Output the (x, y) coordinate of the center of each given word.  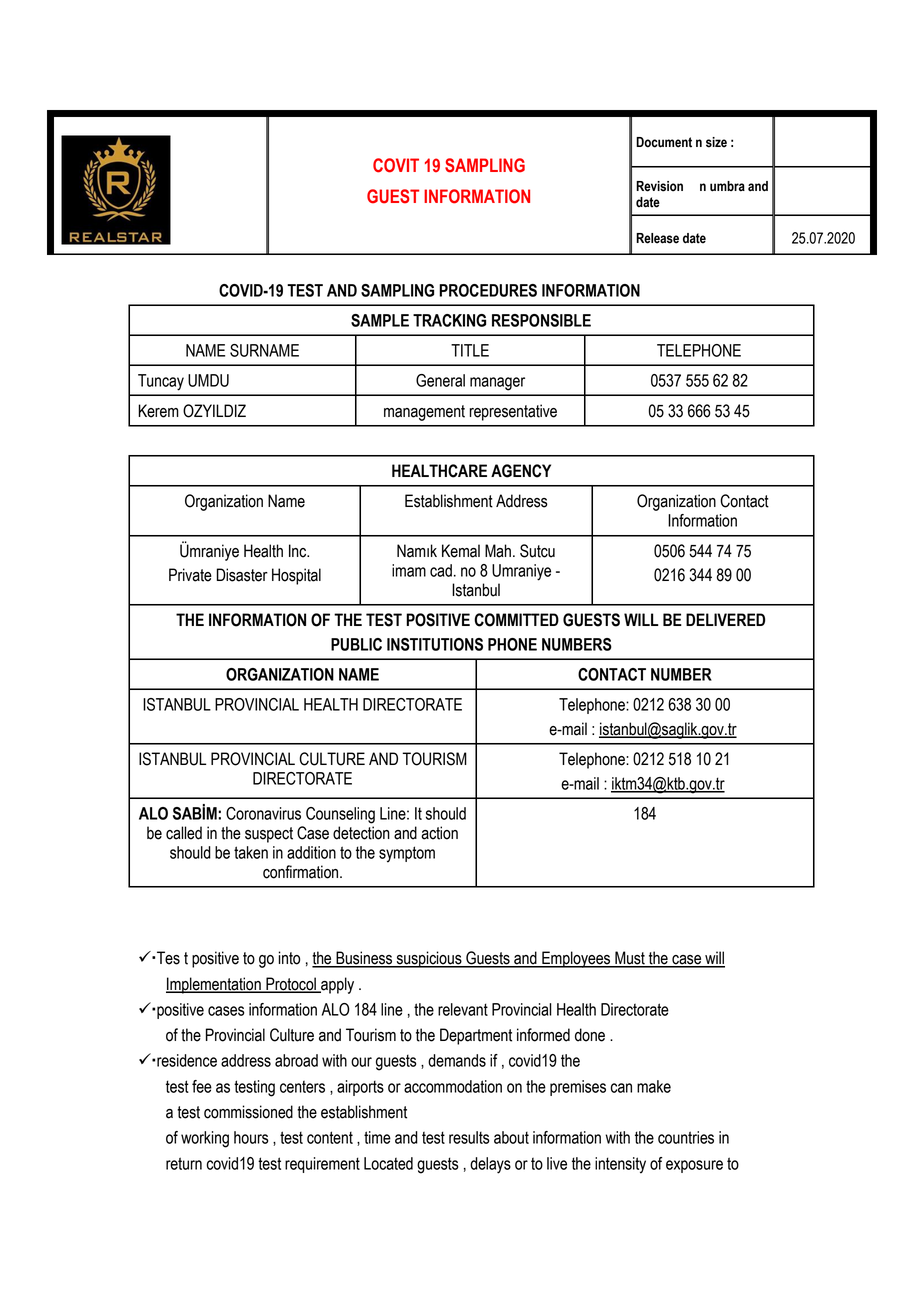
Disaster (242, 575)
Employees (576, 959)
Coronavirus (263, 813)
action (439, 833)
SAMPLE (380, 320)
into (289, 958)
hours (251, 1137)
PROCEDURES (488, 290)
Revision (659, 186)
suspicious (429, 959)
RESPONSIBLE (541, 320)
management (424, 413)
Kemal (461, 551)
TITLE (470, 350)
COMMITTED (516, 620)
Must (630, 959)
